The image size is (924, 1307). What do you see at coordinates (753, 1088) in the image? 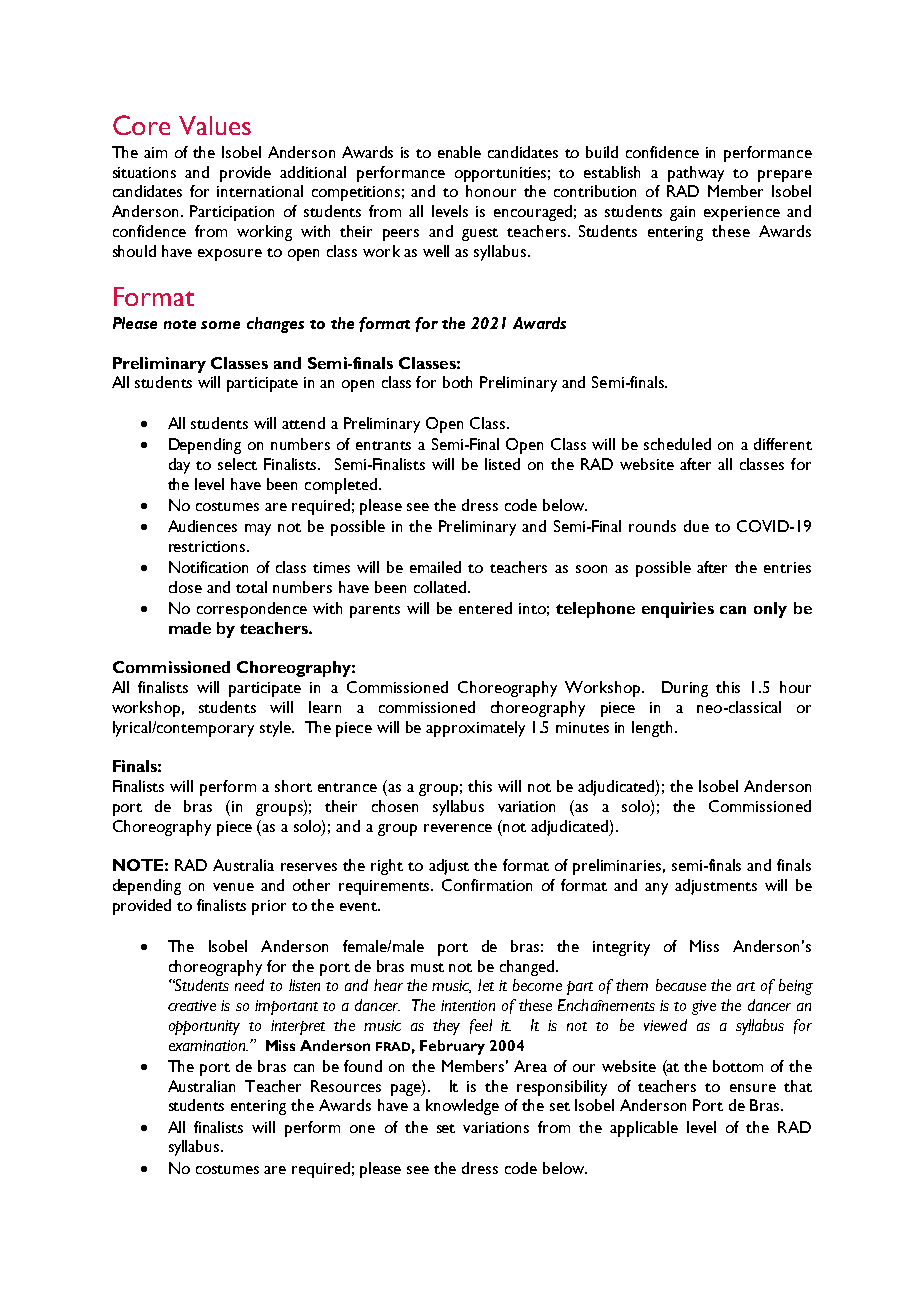
I see `ensure` at bounding box center [753, 1088].
